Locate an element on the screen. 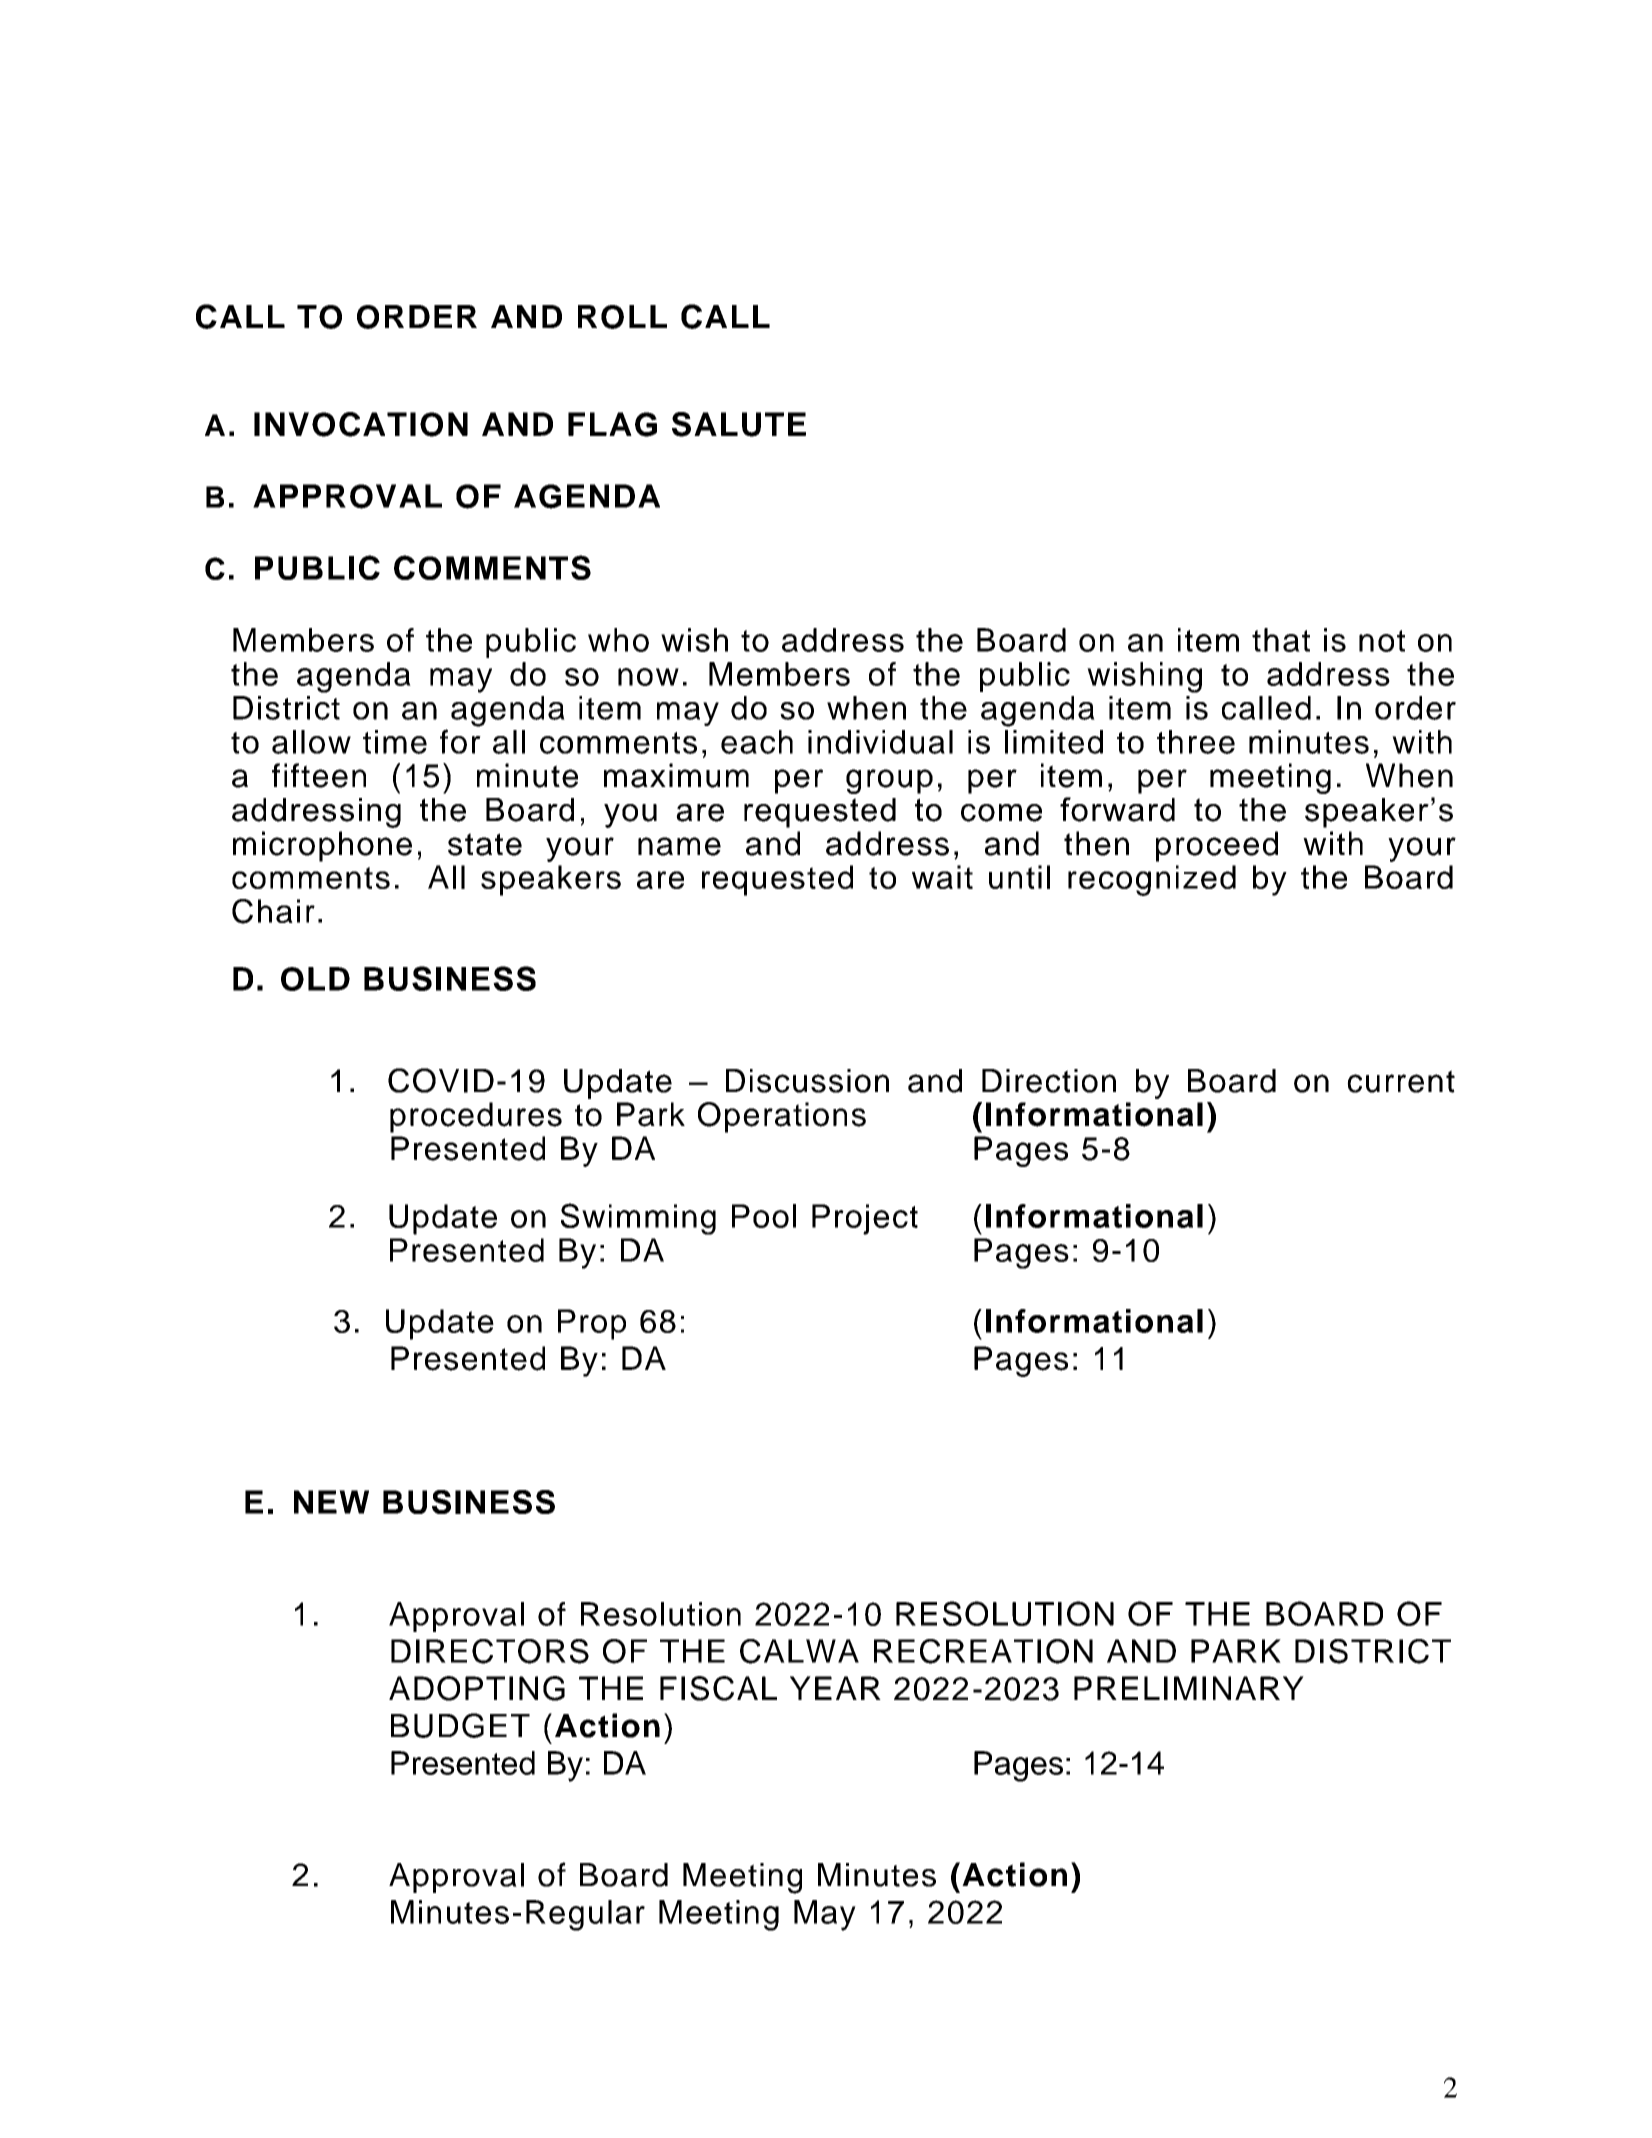 The width and height of the screenshot is (1652, 2138). that is located at coordinates (1281, 640).
